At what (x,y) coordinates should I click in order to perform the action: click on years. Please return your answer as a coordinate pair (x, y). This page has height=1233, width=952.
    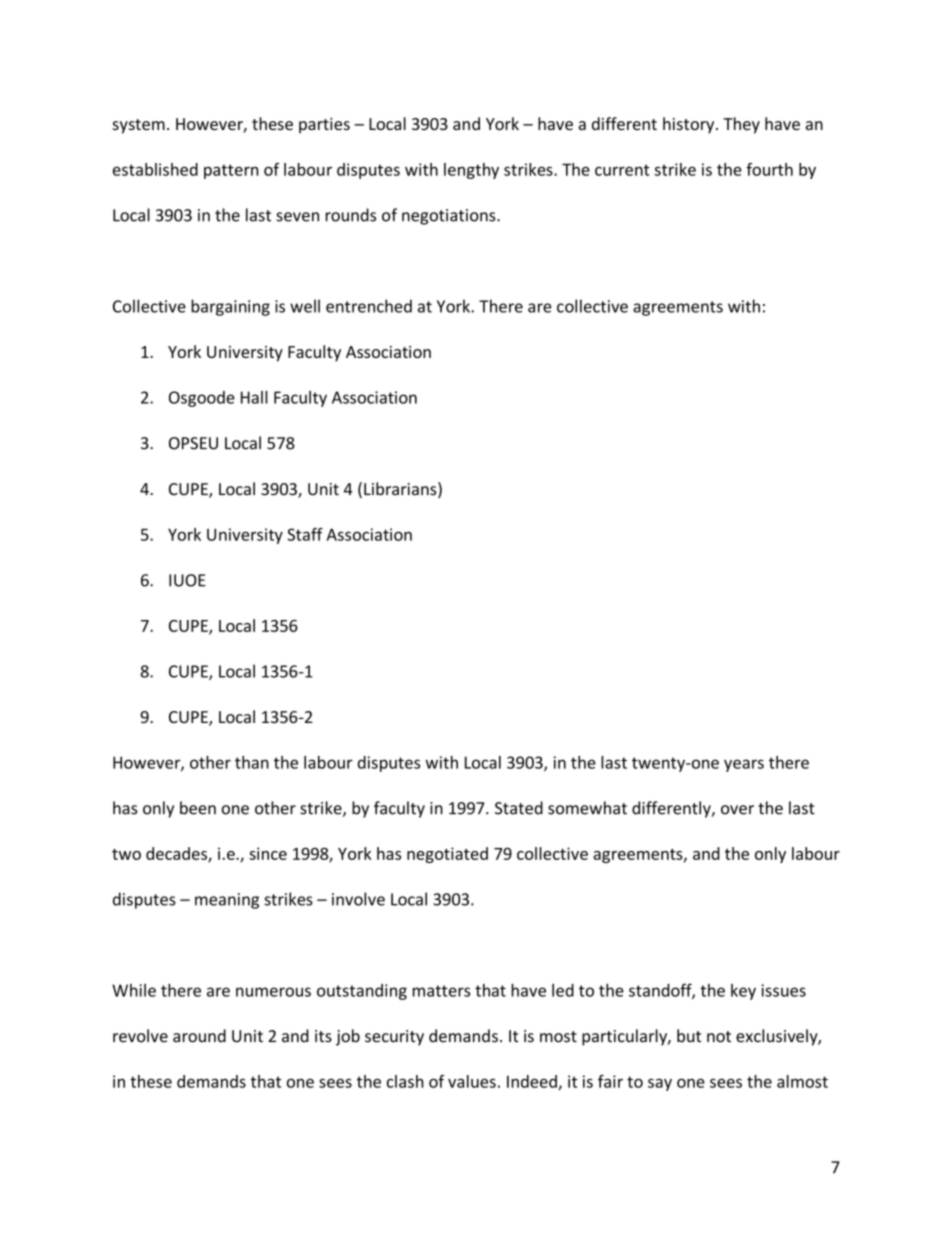
    Looking at the image, I should click on (744, 765).
